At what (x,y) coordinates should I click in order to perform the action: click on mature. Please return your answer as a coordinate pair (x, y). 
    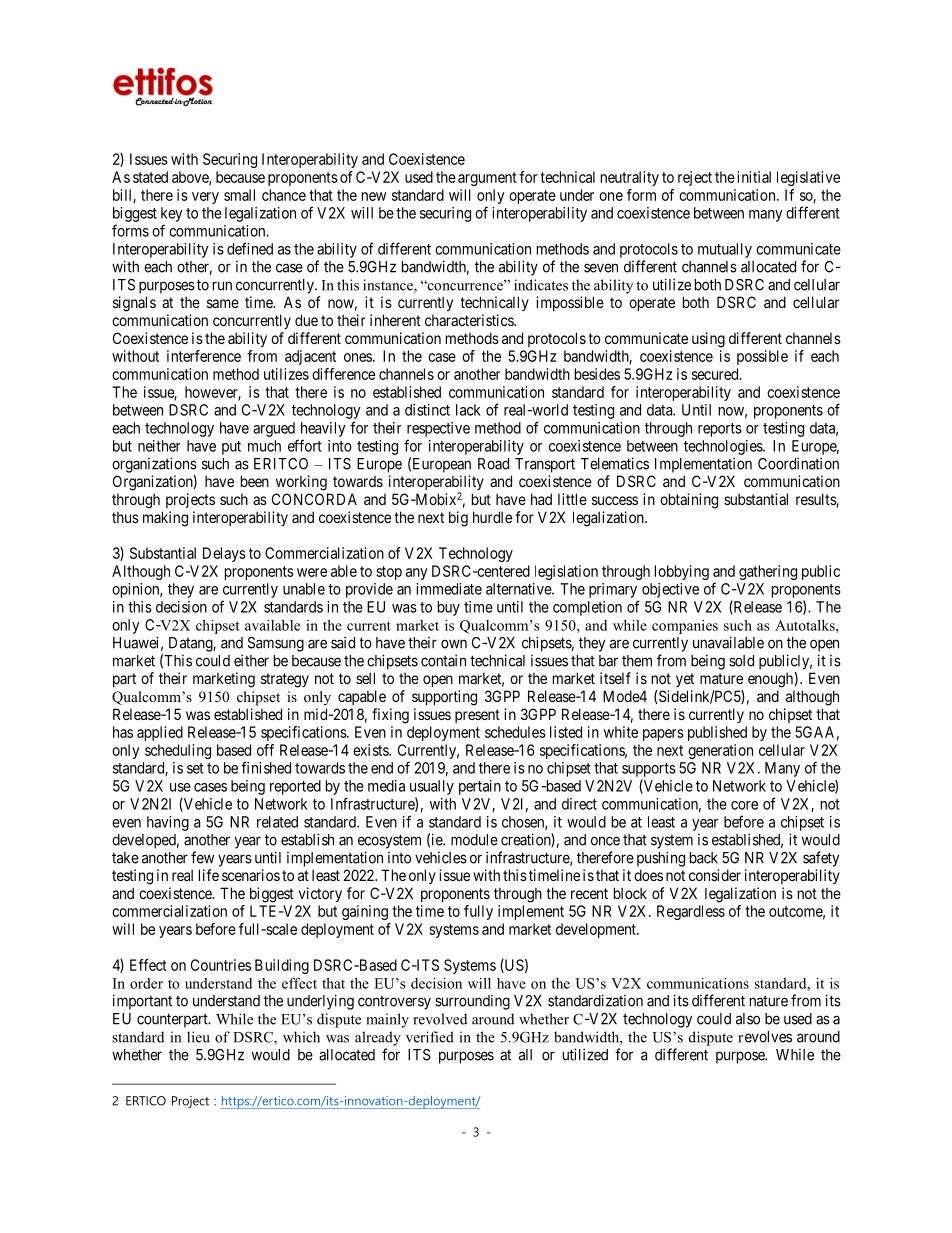
    Looking at the image, I should click on (721, 678).
